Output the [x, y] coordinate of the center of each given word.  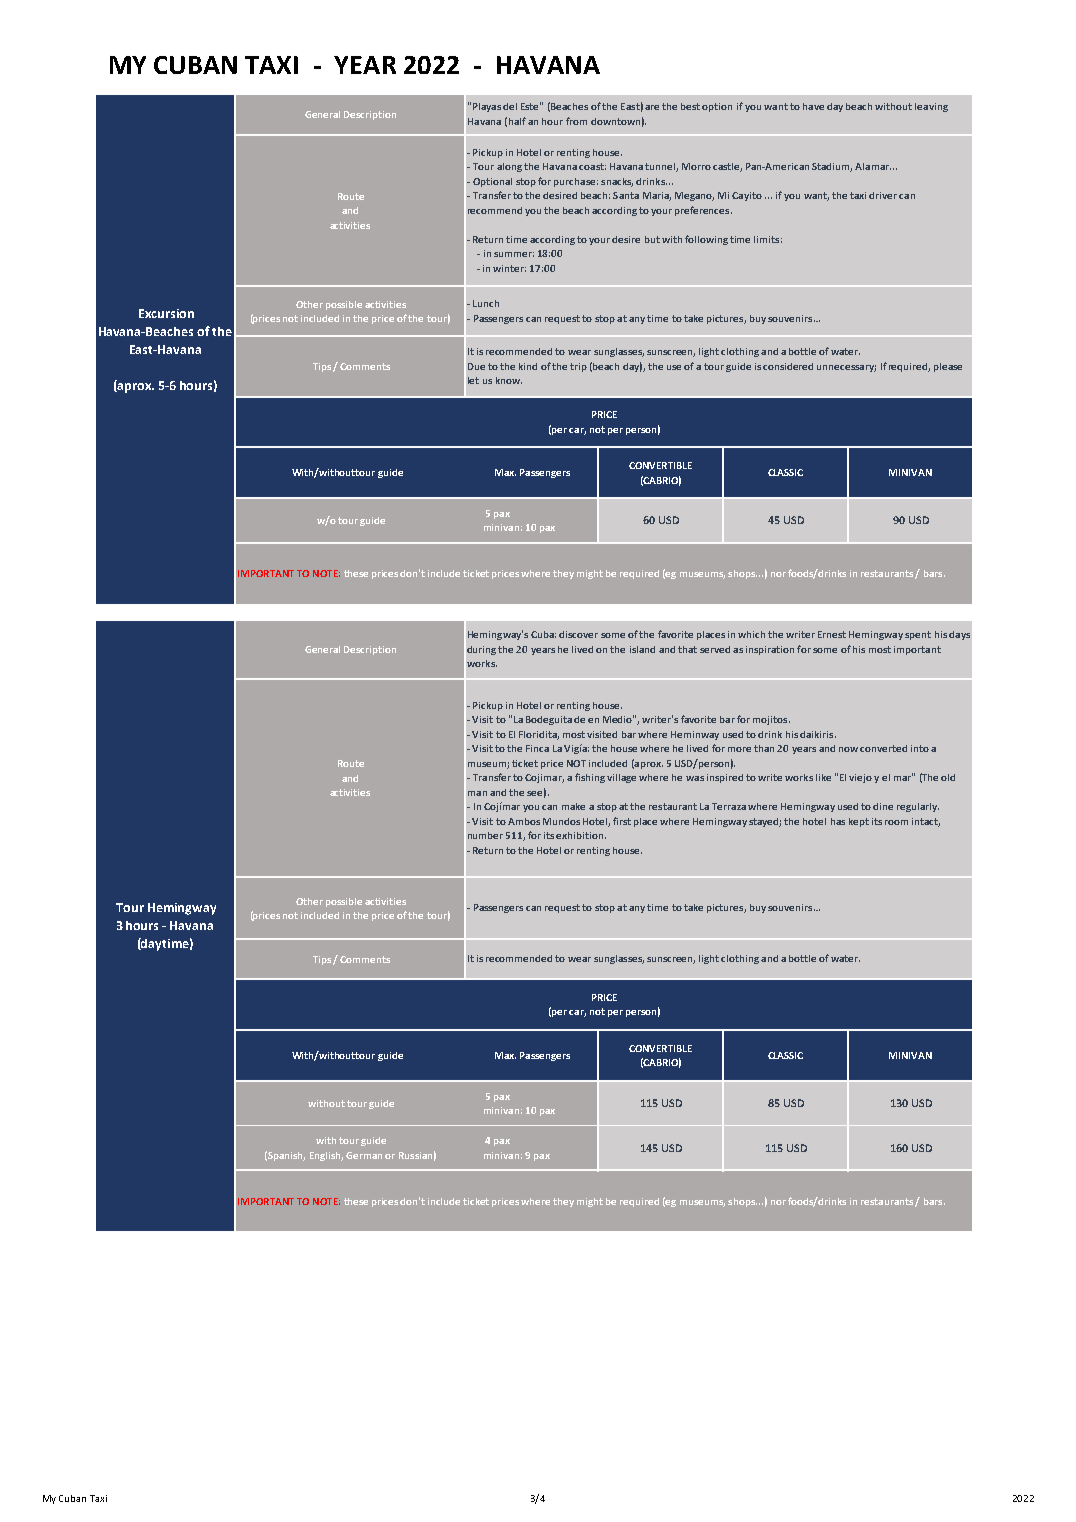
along [509, 167]
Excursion [166, 313]
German [364, 1155]
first [622, 821]
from [576, 121]
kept [859, 822]
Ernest [832, 634]
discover [578, 634]
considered [788, 366]
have [813, 106]
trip [578, 367]
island [642, 649]
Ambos [524, 821]
